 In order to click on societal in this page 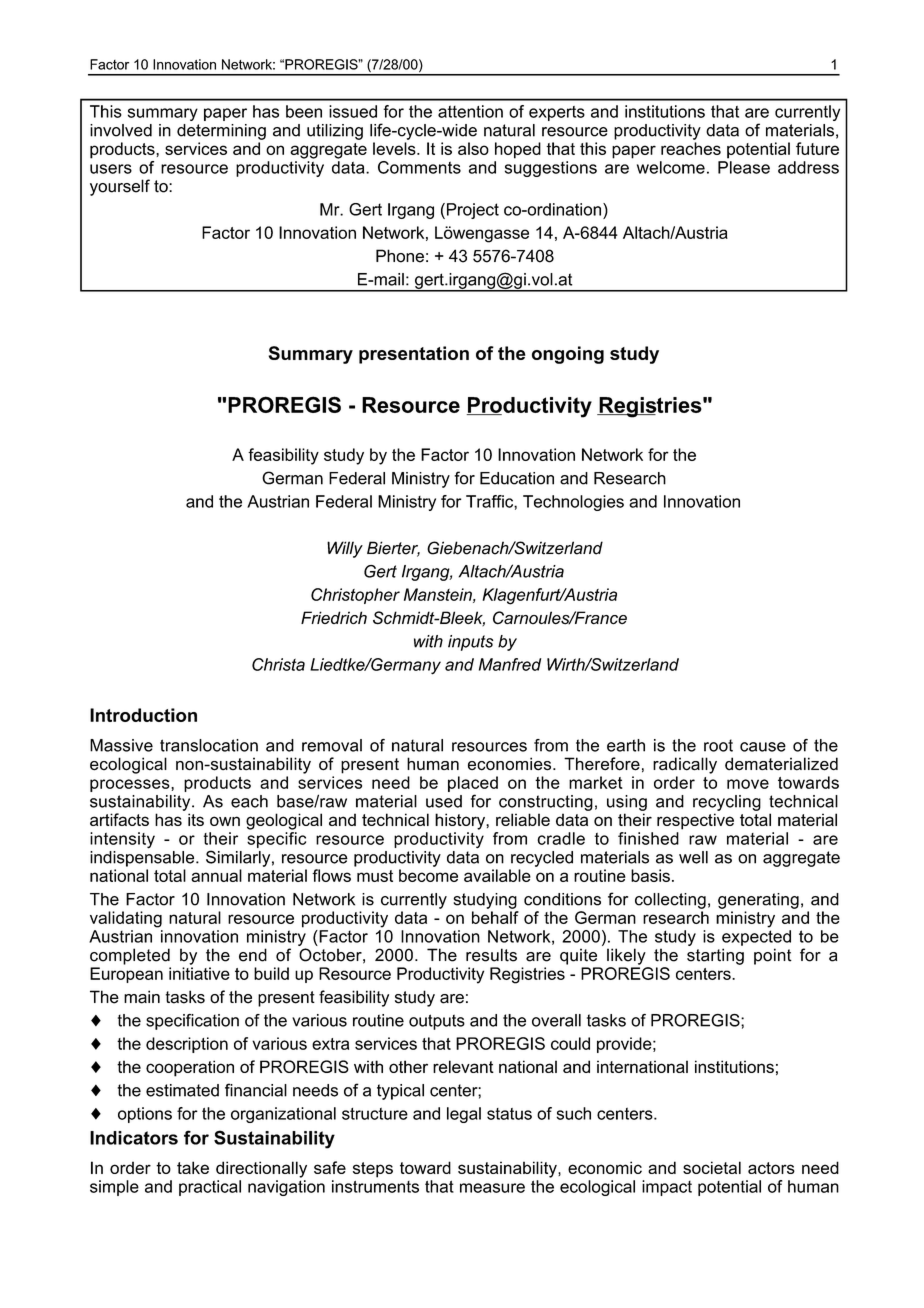, I will do `click(712, 1167)`.
